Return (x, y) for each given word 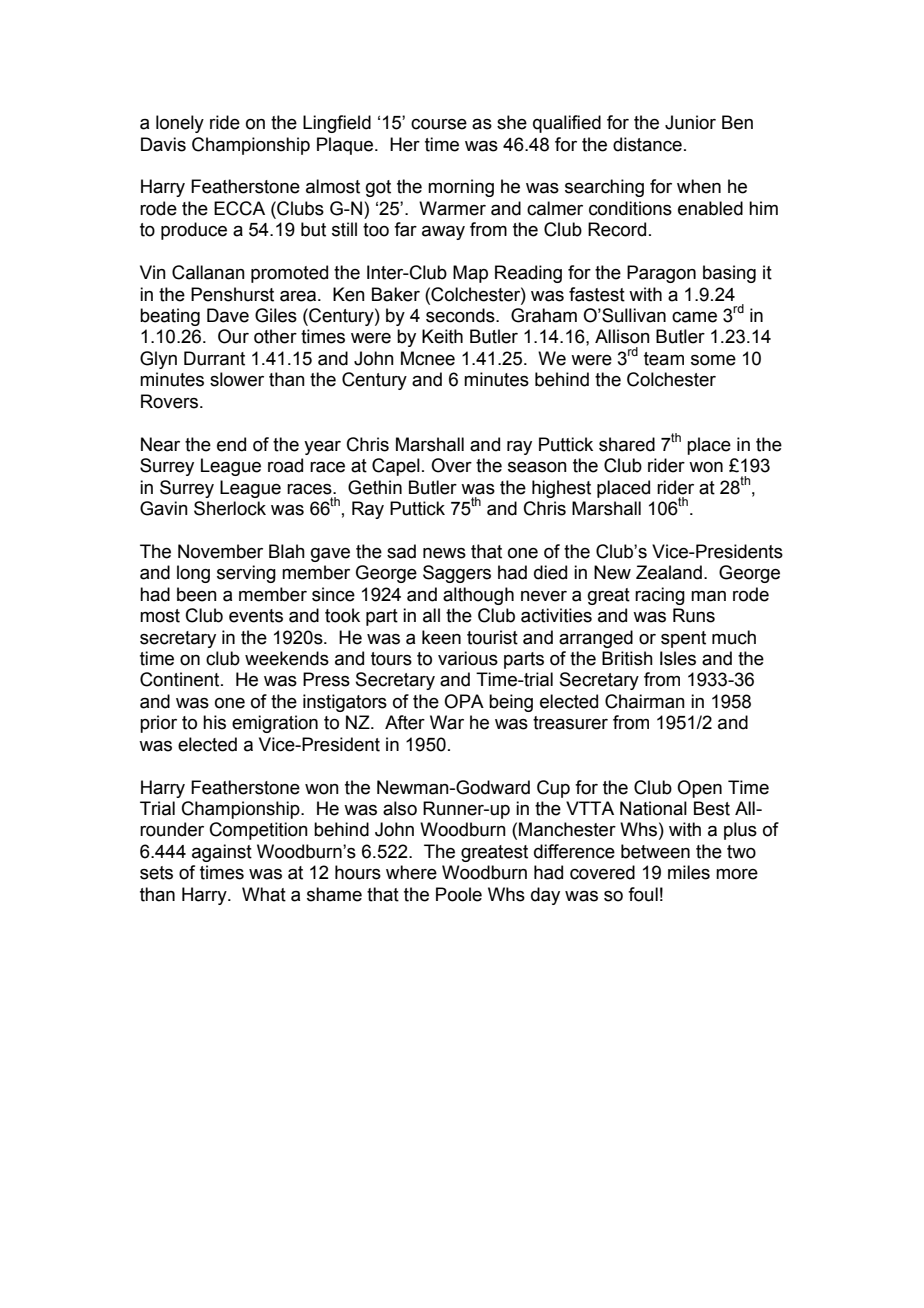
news (444, 553)
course (439, 124)
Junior (690, 122)
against (222, 853)
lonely (180, 124)
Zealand (669, 572)
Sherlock (230, 508)
